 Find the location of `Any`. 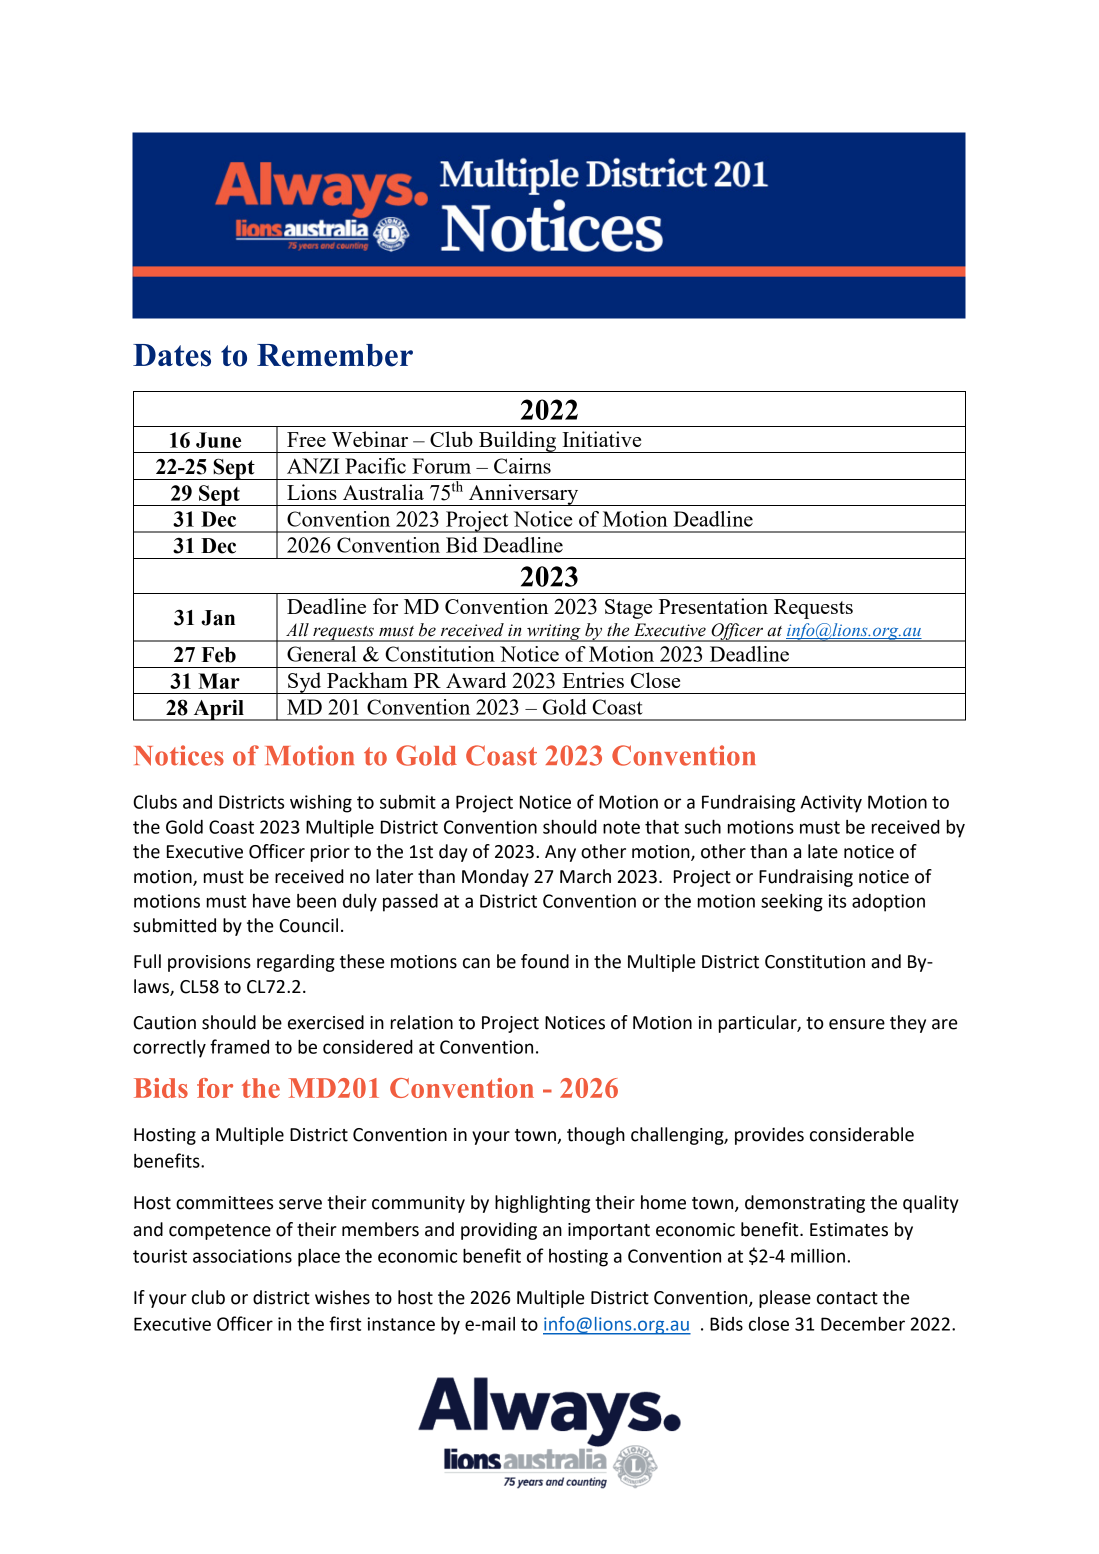

Any is located at coordinates (560, 853).
